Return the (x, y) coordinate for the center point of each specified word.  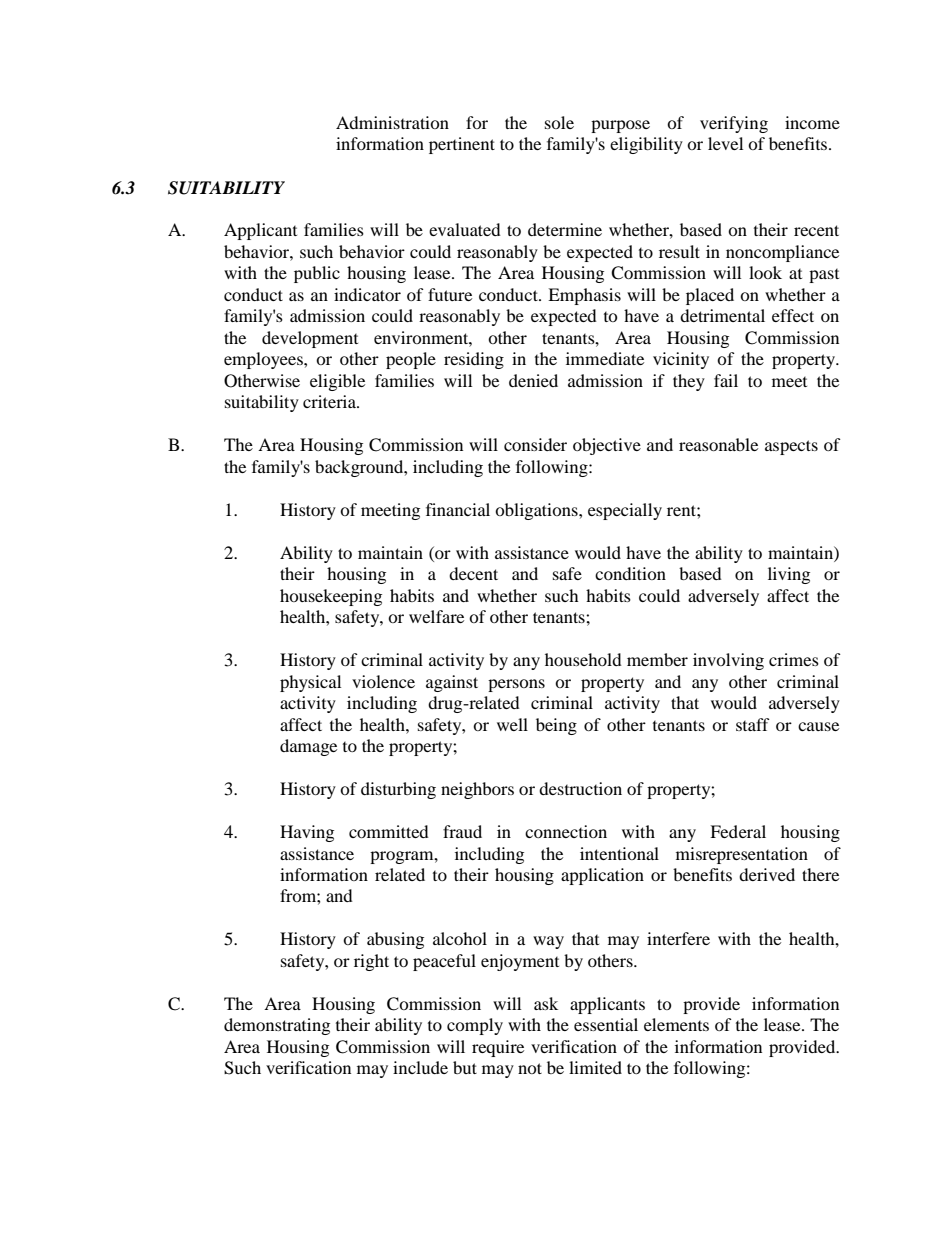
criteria (330, 401)
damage (308, 747)
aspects (791, 447)
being (556, 726)
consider (535, 444)
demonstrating (277, 1026)
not (530, 1068)
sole (559, 122)
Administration (392, 122)
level (725, 143)
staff (753, 724)
